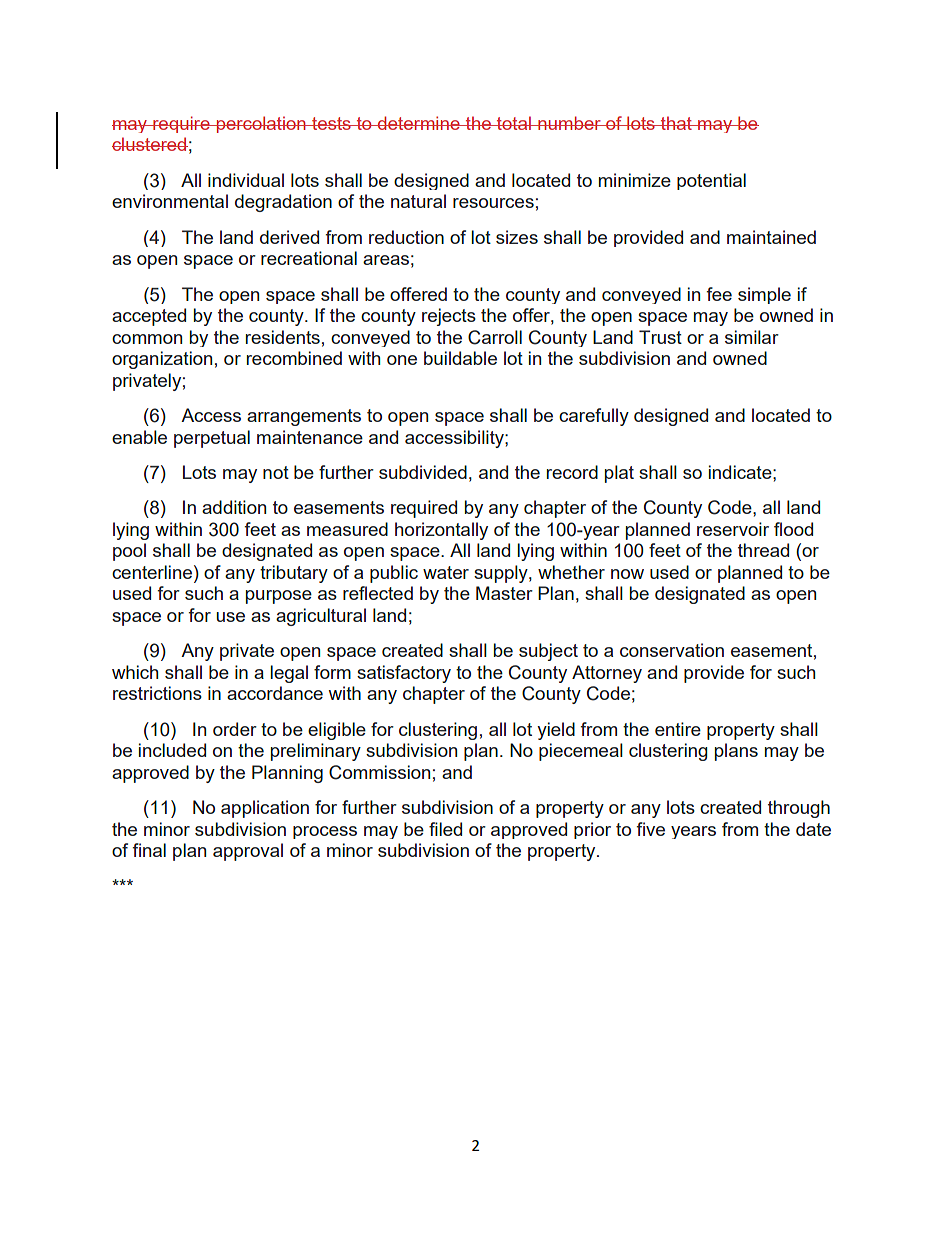 This document has width=952, height=1233. I want to click on total, so click(514, 123).
